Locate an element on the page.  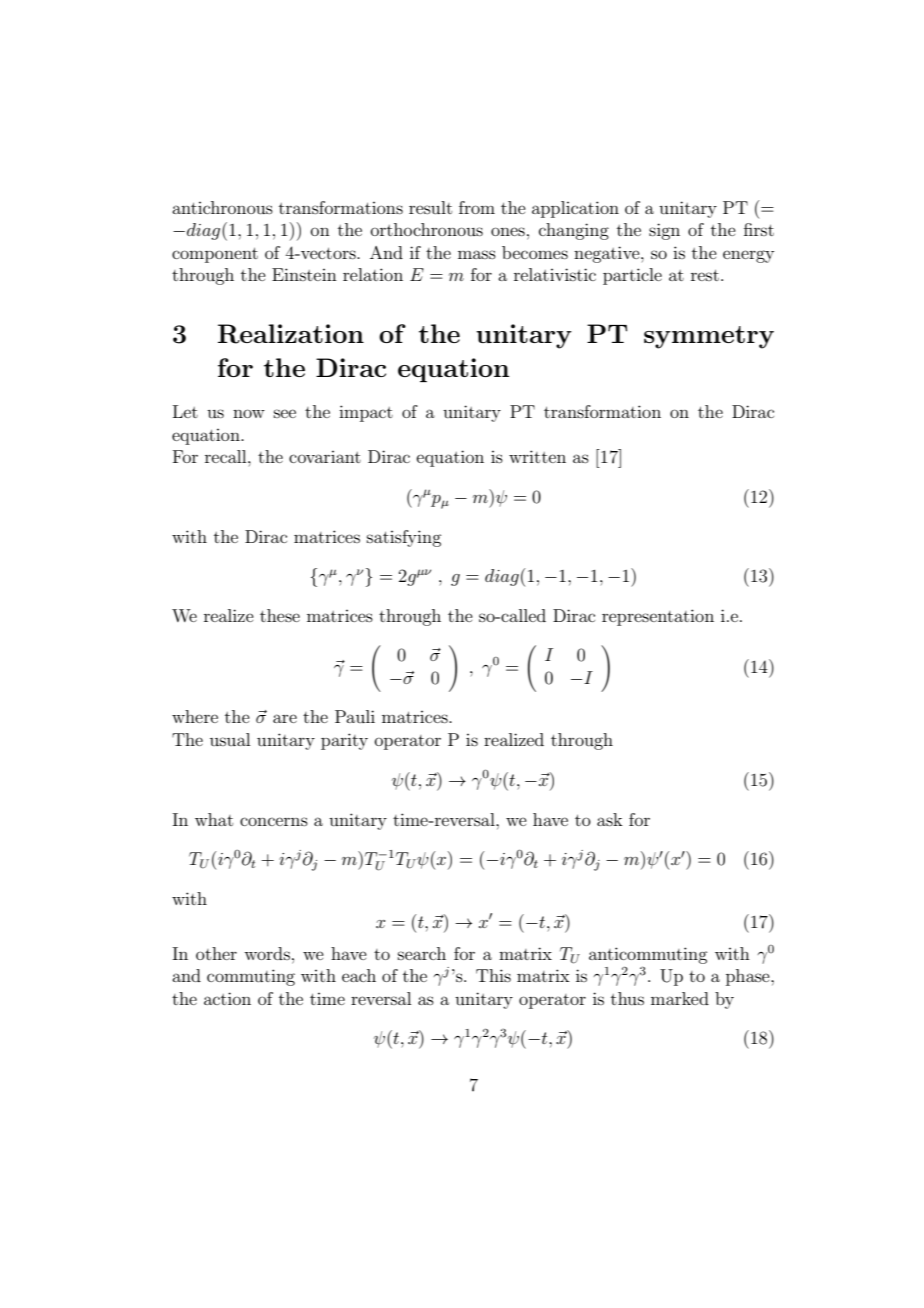
marked is located at coordinates (680, 998).
